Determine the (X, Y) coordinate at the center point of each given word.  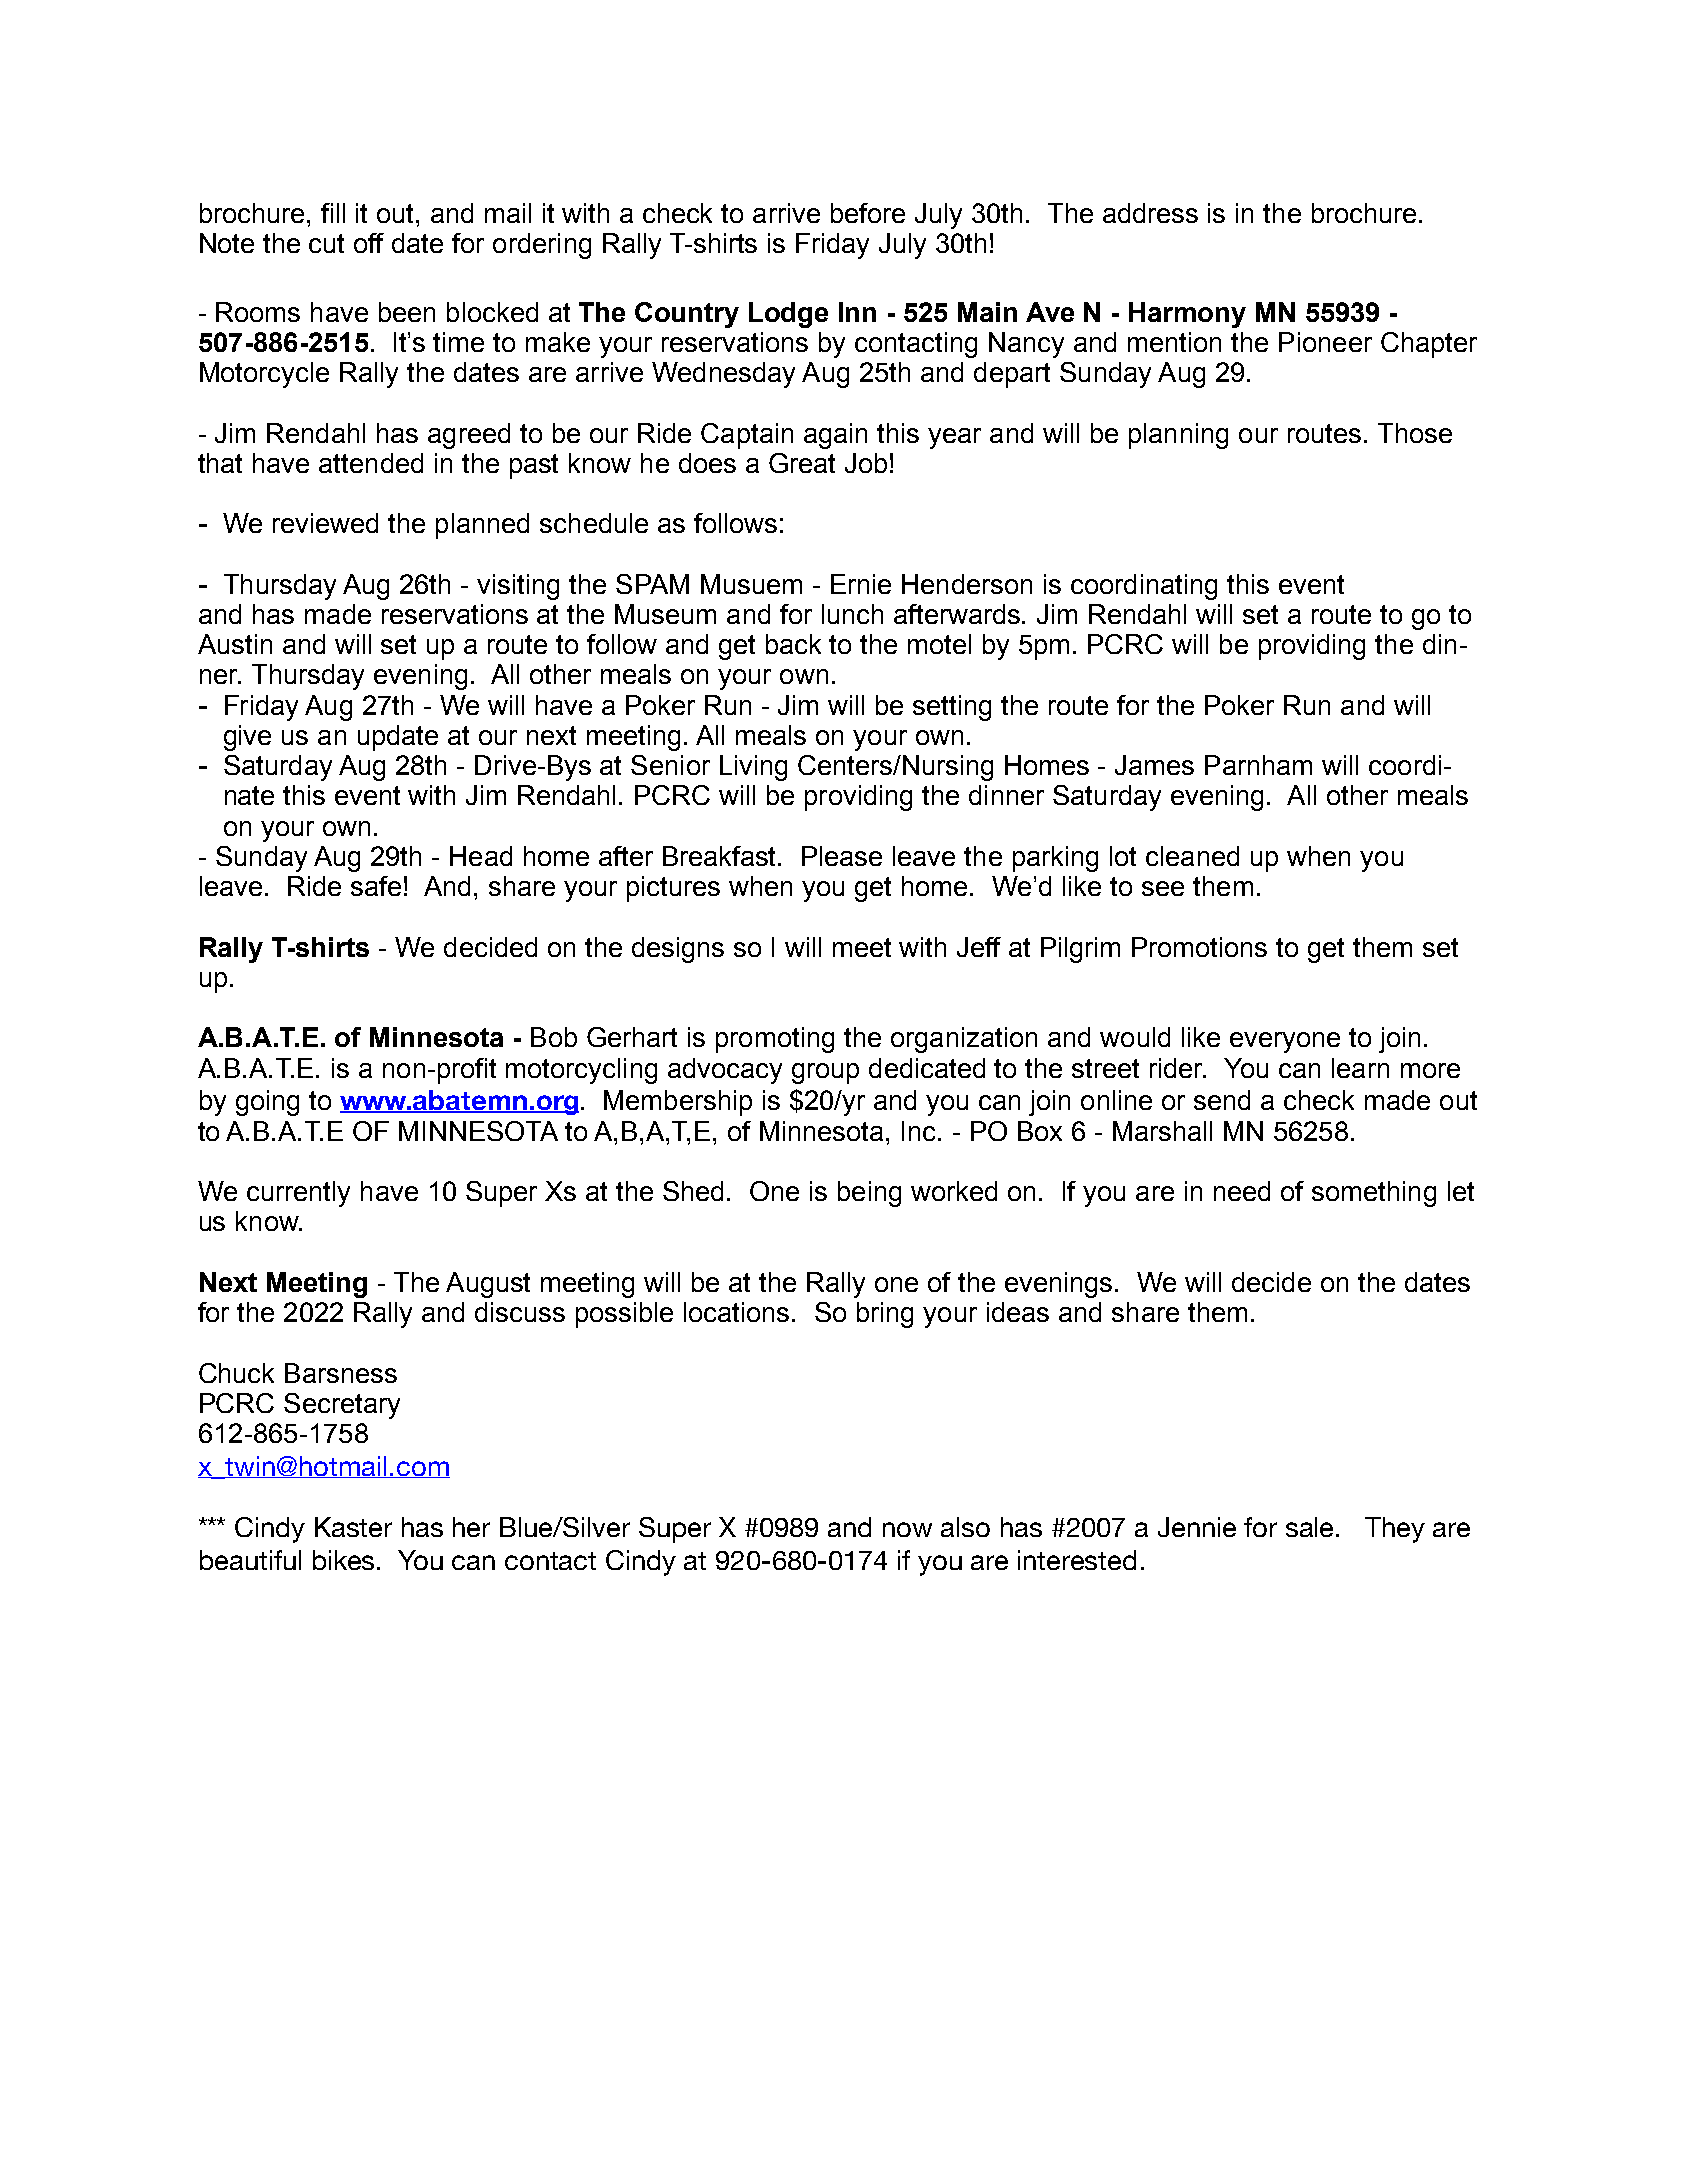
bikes (345, 1560)
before (868, 213)
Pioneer (1325, 342)
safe (376, 886)
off (369, 243)
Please (842, 856)
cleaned (1192, 856)
